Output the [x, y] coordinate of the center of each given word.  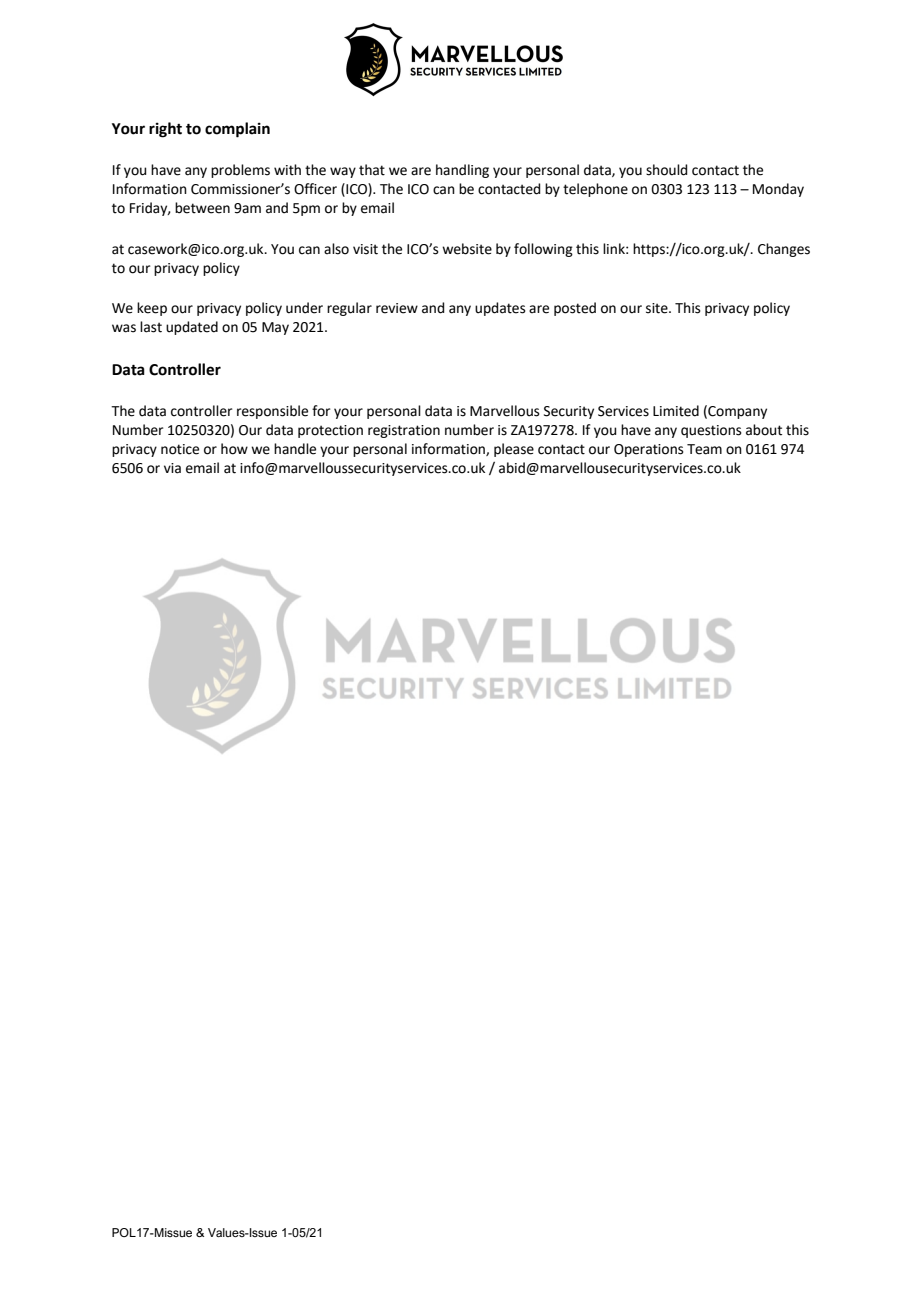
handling [462, 171]
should [666, 170]
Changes [784, 250]
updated [192, 328]
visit [365, 249]
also [336, 249]
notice [180, 449]
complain [237, 130]
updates [500, 309]
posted [575, 309]
